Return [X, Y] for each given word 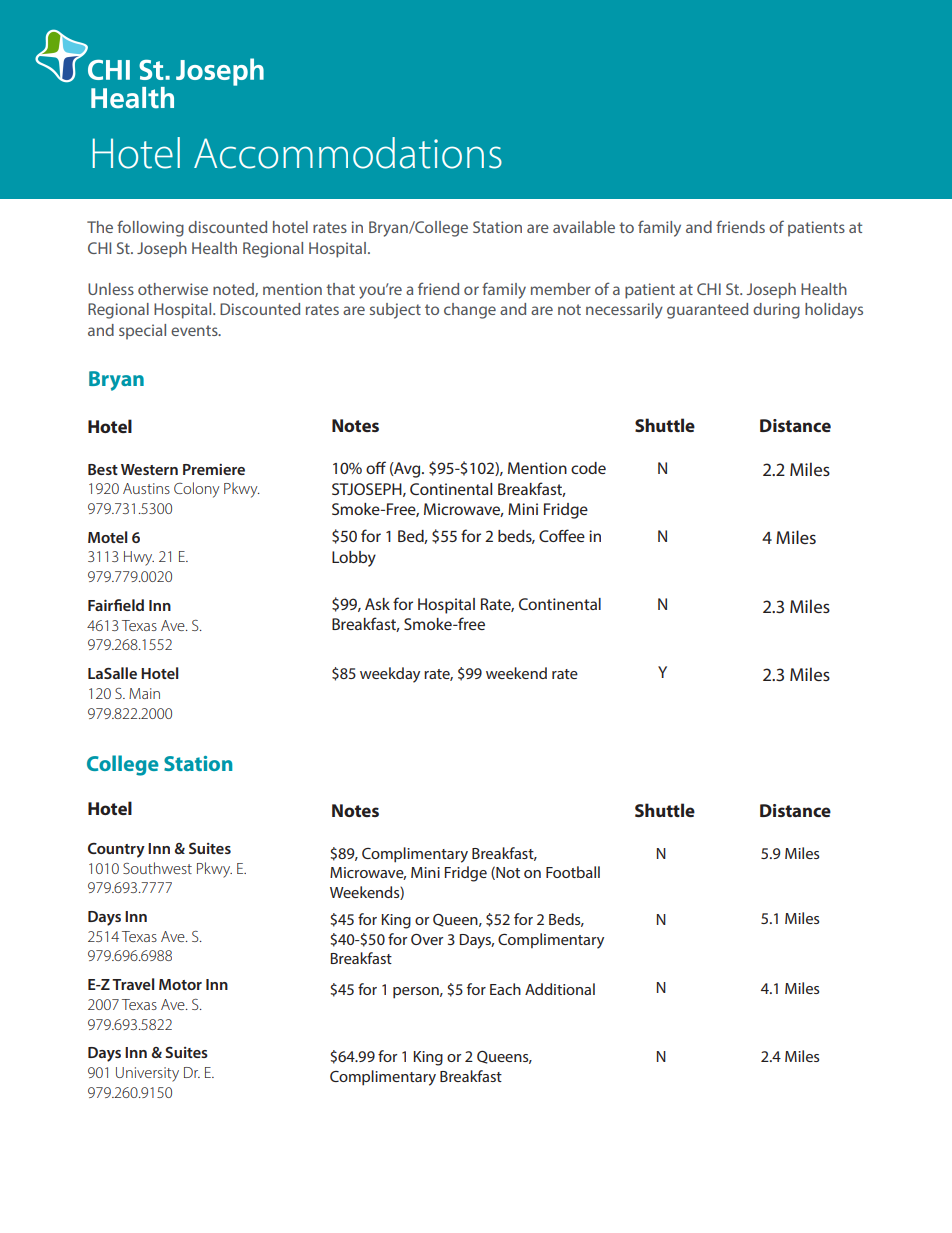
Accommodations [348, 153]
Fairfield [116, 605]
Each [505, 989]
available [584, 227]
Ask [377, 604]
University [147, 1074]
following [150, 228]
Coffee [562, 535]
